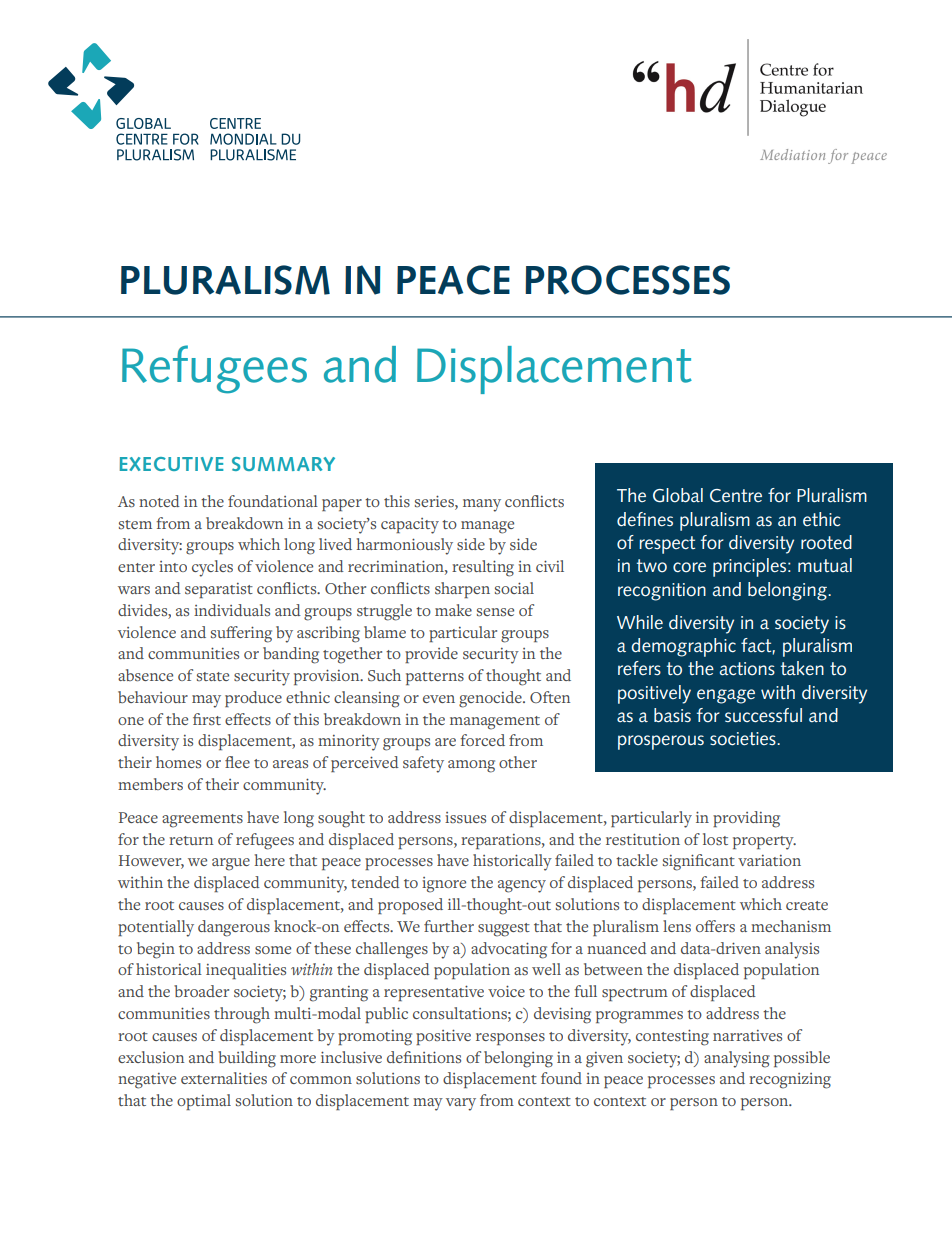 This screenshot has height=1233, width=952. What do you see at coordinates (482, 505) in the screenshot?
I see `many` at bounding box center [482, 505].
